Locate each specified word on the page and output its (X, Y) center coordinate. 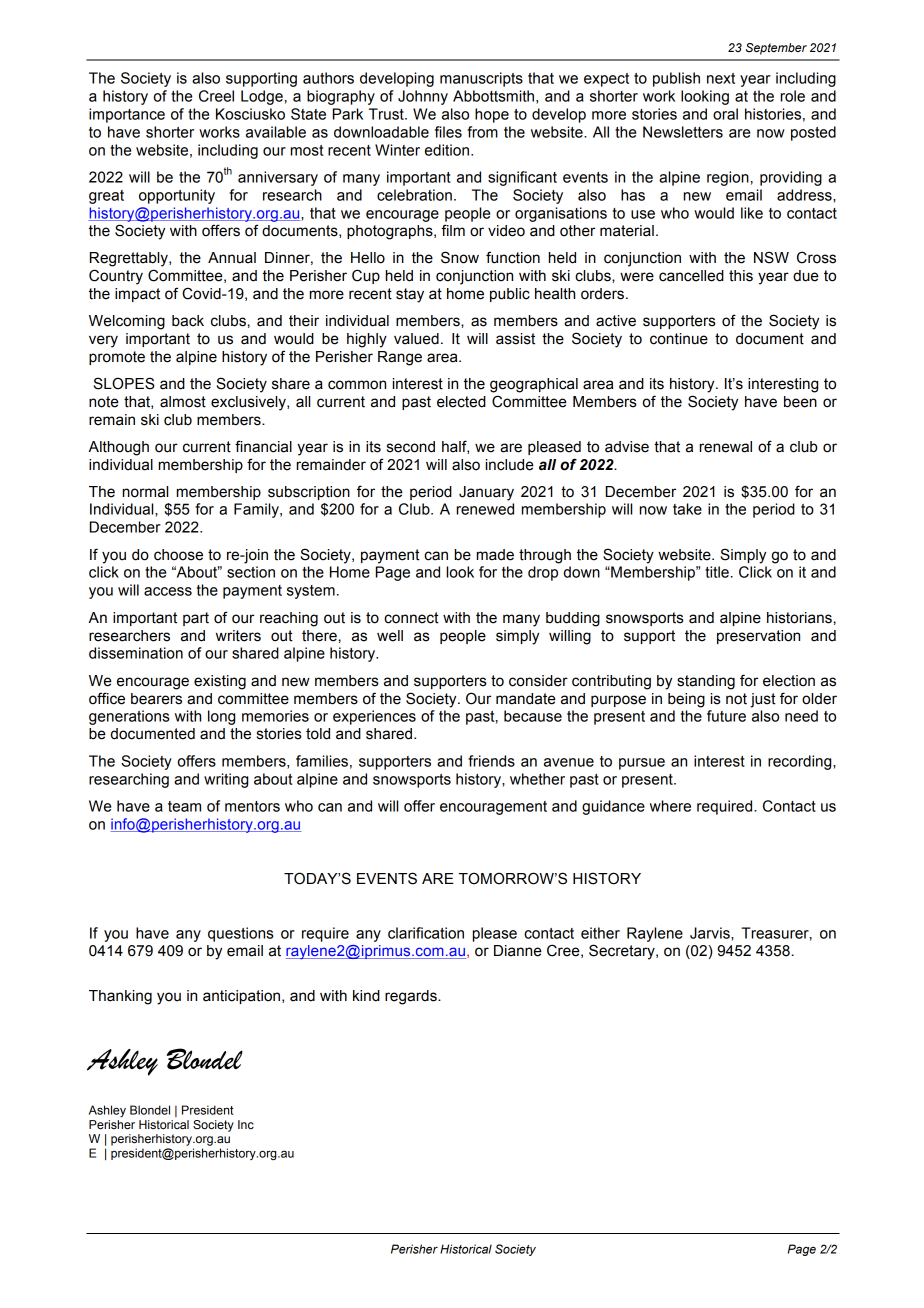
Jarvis (711, 933)
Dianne (518, 951)
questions (240, 934)
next (721, 78)
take (687, 509)
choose (178, 555)
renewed (485, 509)
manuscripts (481, 79)
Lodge (262, 97)
